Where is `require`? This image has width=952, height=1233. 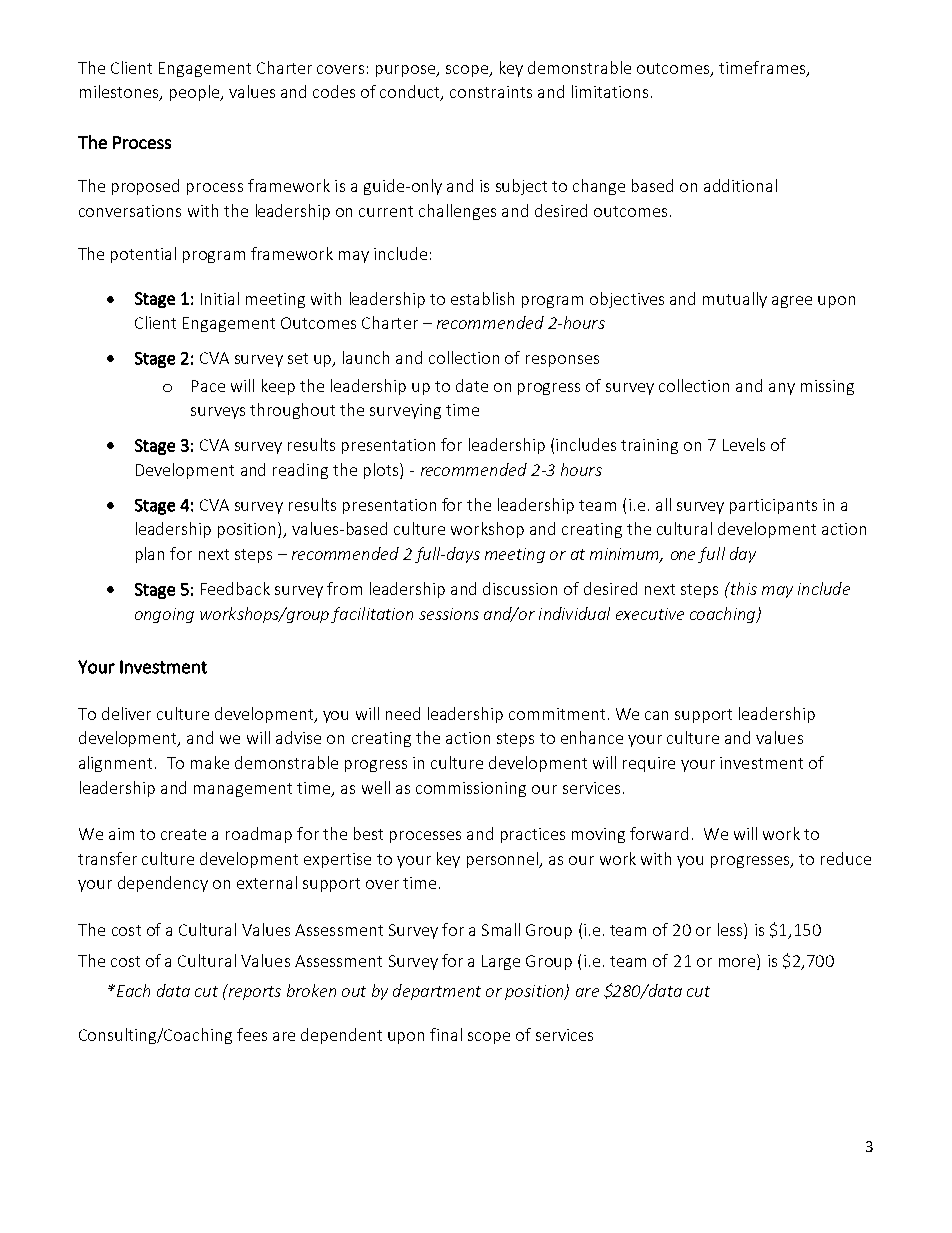
require is located at coordinates (649, 764).
